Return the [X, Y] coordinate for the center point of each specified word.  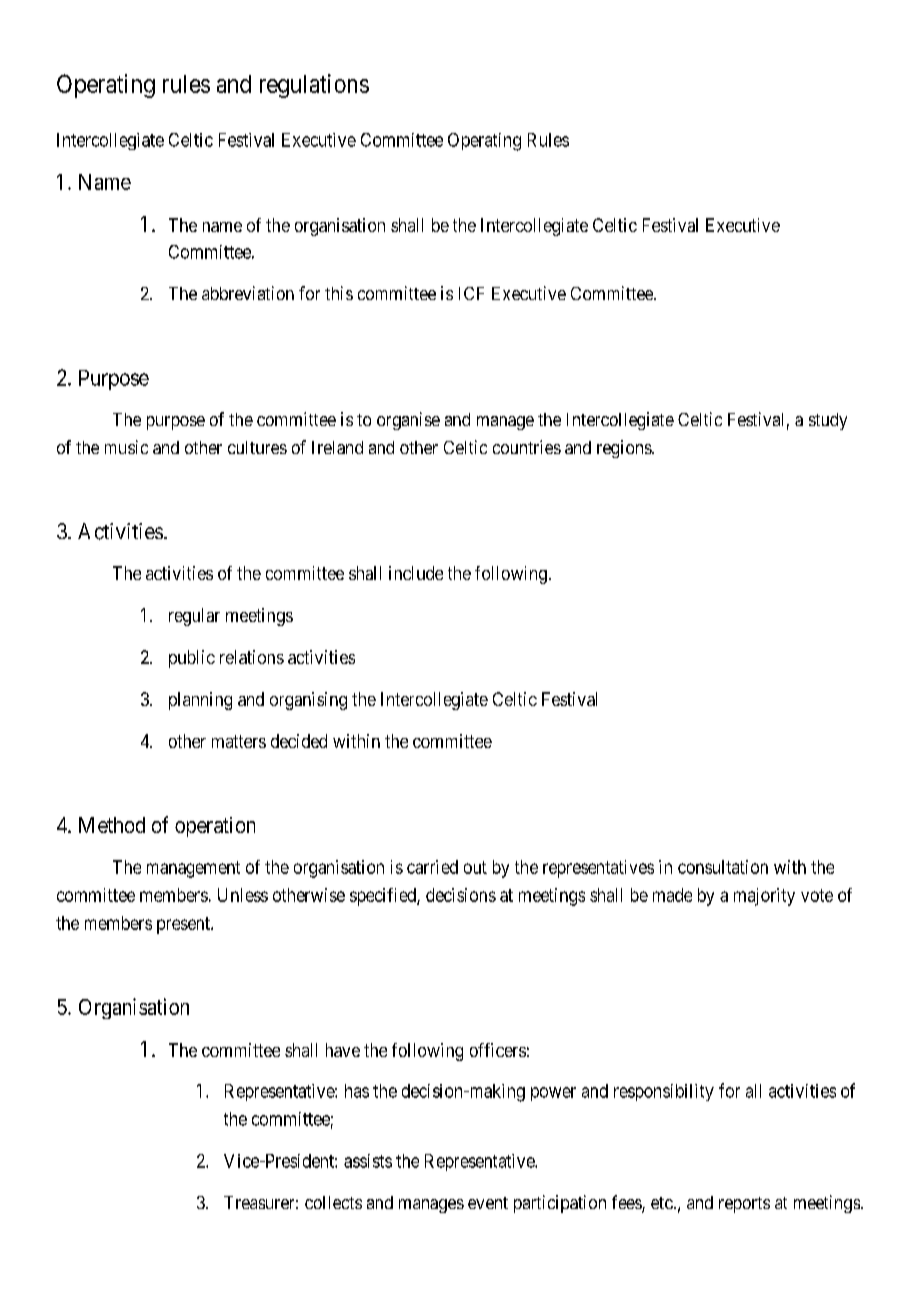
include [416, 573]
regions [625, 449]
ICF [471, 293]
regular [194, 617]
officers [498, 1050]
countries [527, 447]
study [828, 421]
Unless [243, 895]
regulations [314, 86]
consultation [723, 867]
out [475, 867]
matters [239, 741]
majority [764, 897]
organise [408, 421]
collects [333, 1202]
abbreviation [248, 293]
